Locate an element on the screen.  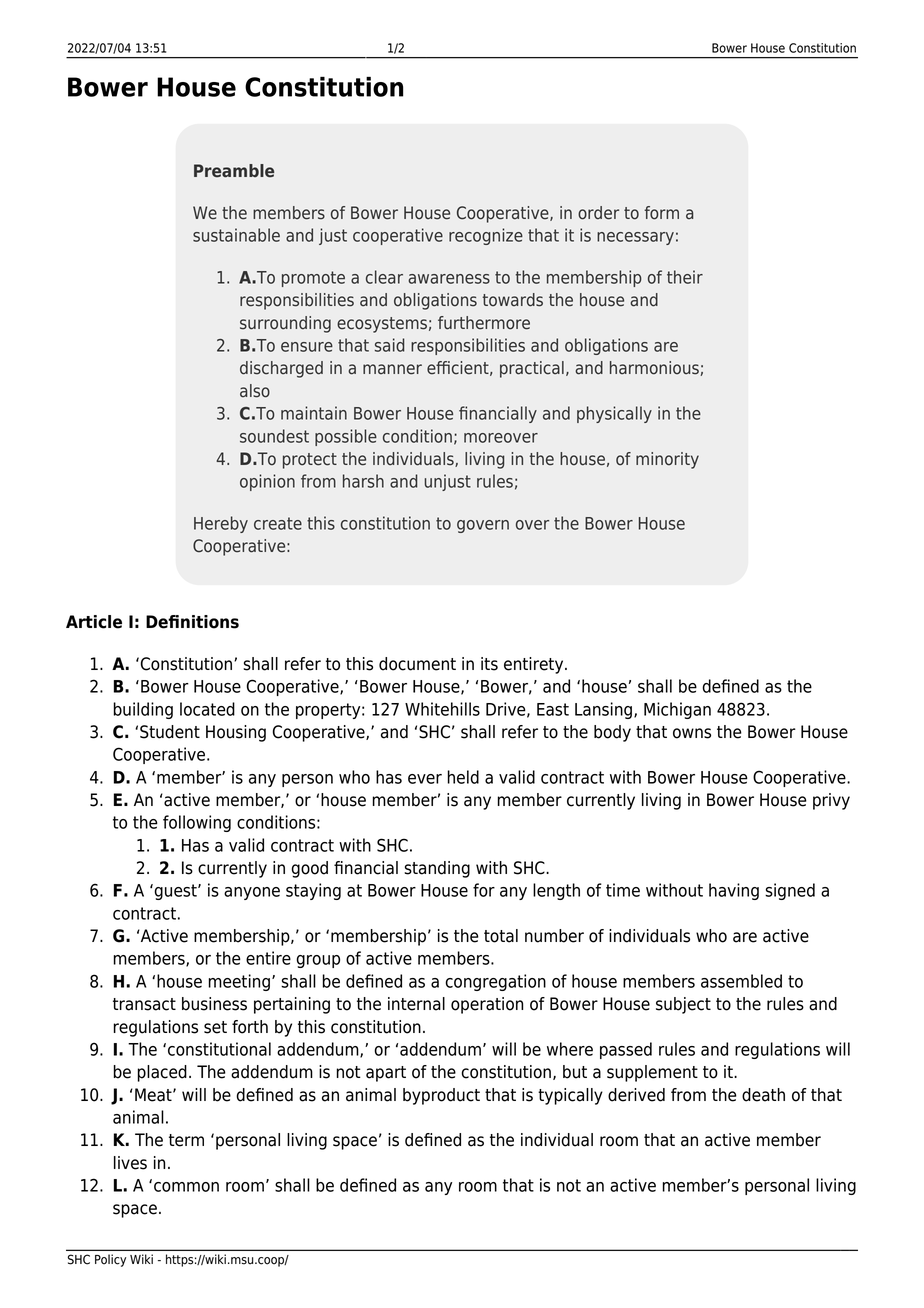
recognize is located at coordinates (486, 236).
